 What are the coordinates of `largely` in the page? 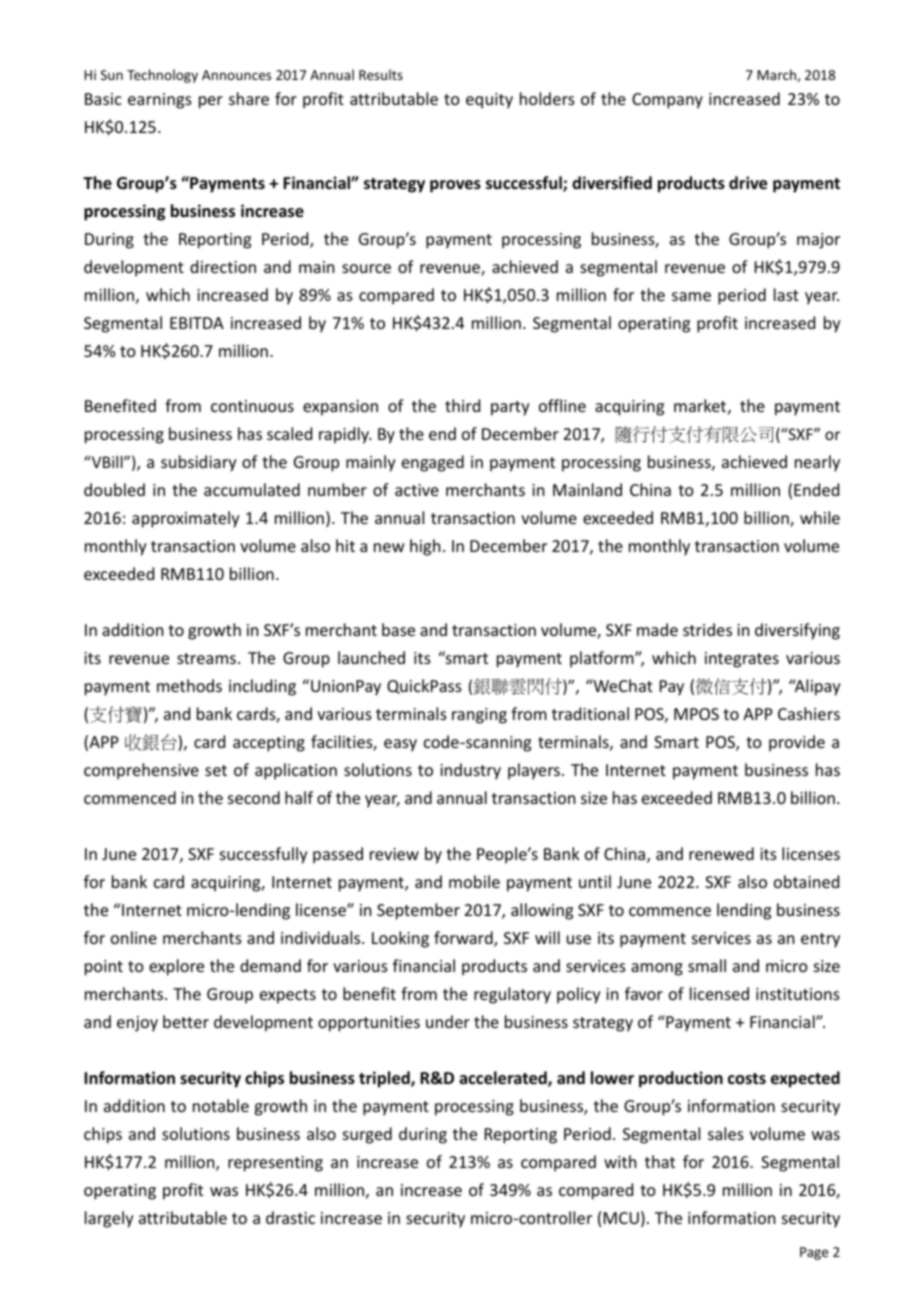 It's located at (109, 1219).
